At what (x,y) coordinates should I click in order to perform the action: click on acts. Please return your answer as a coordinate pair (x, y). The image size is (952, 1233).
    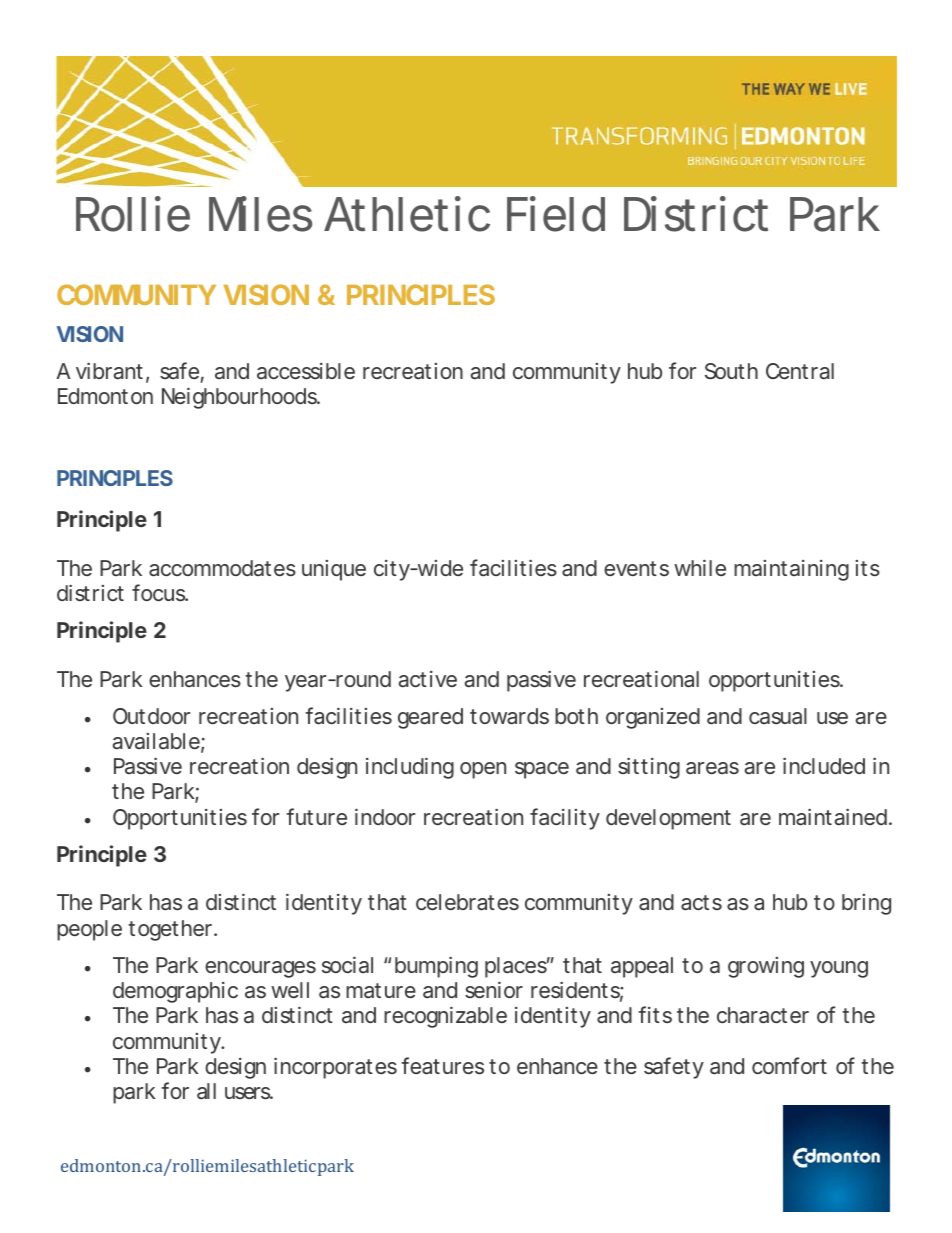
    Looking at the image, I should click on (701, 903).
